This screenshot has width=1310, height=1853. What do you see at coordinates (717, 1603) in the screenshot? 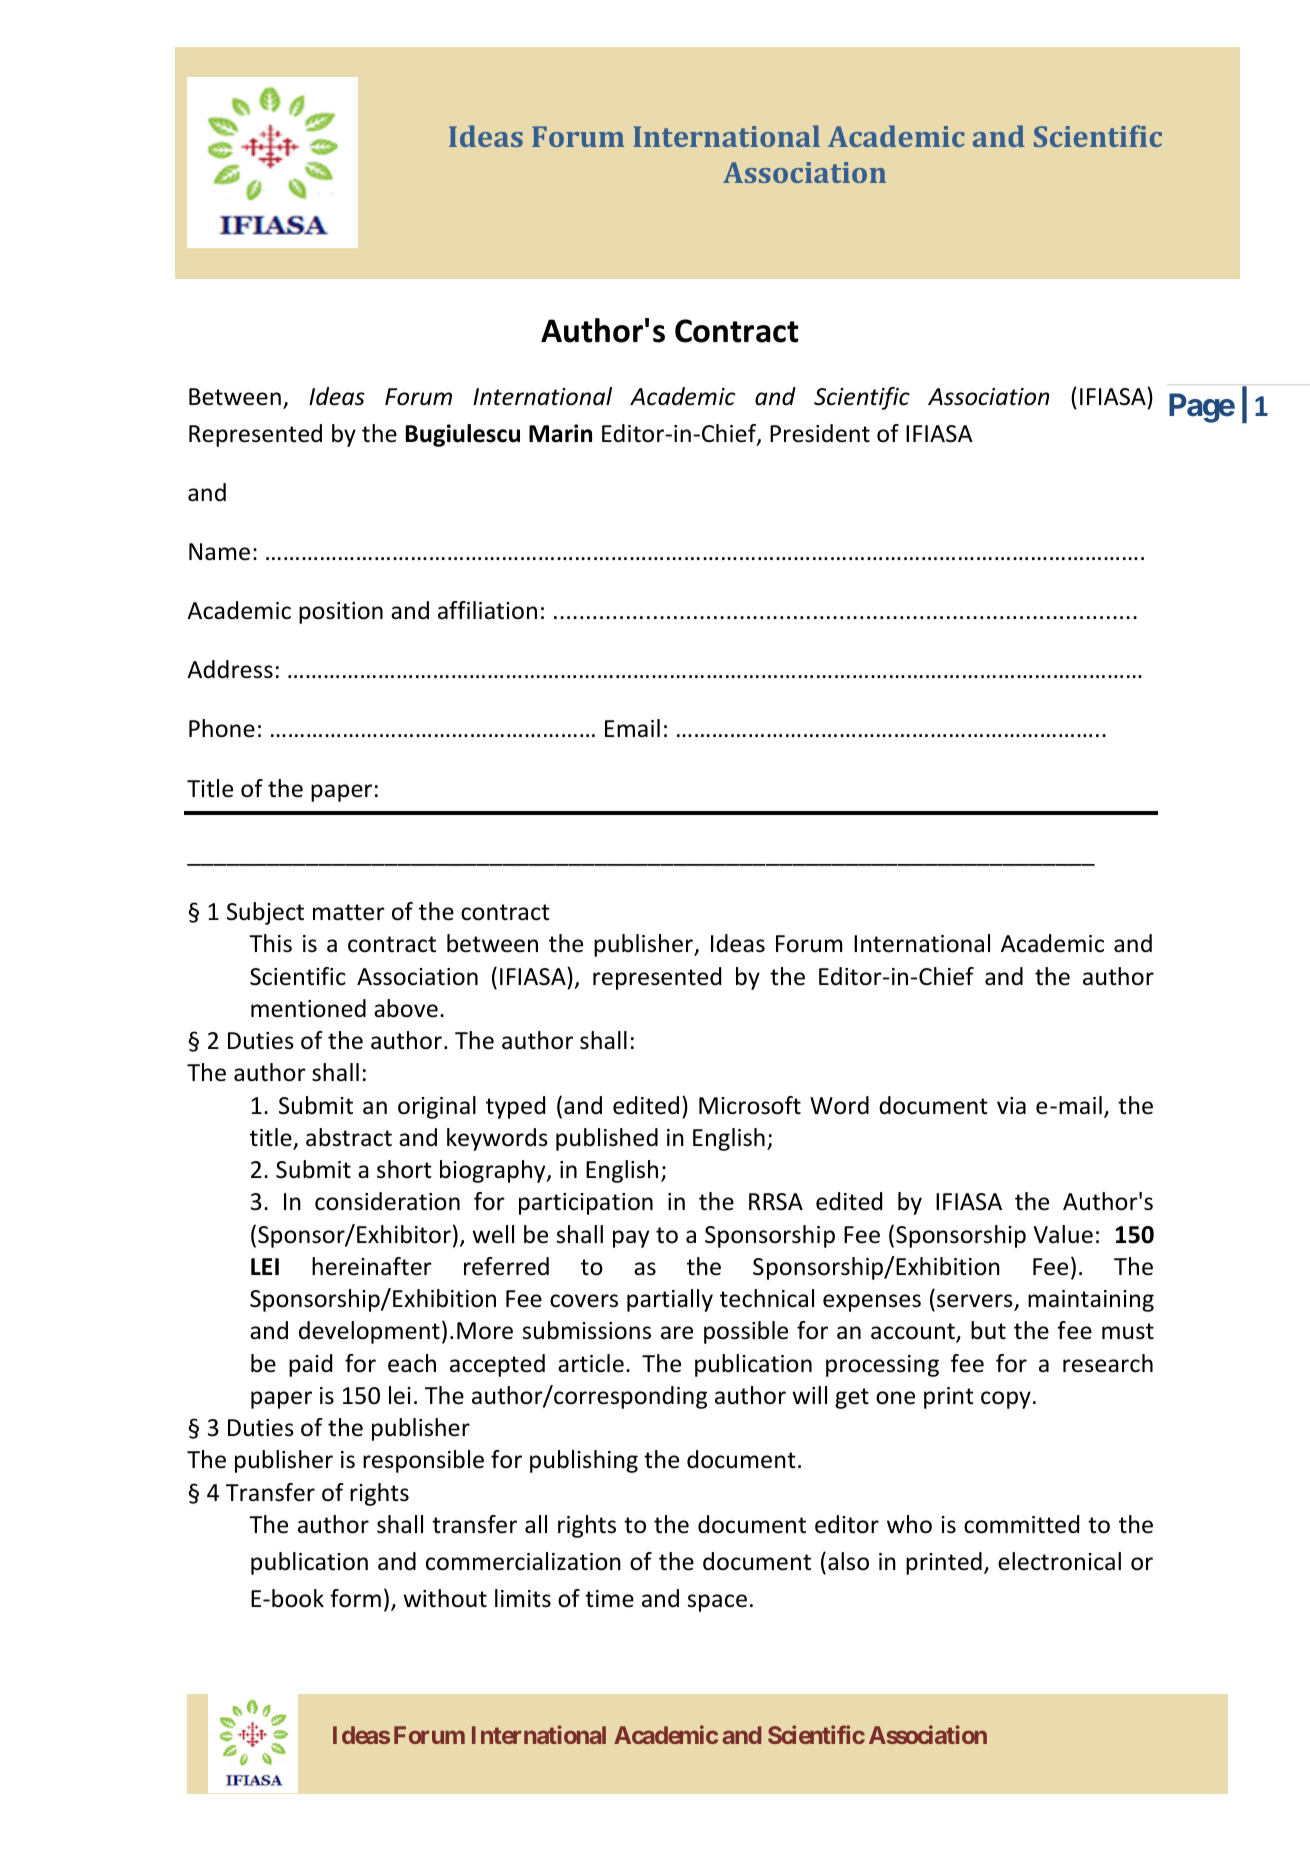
I see `space` at bounding box center [717, 1603].
